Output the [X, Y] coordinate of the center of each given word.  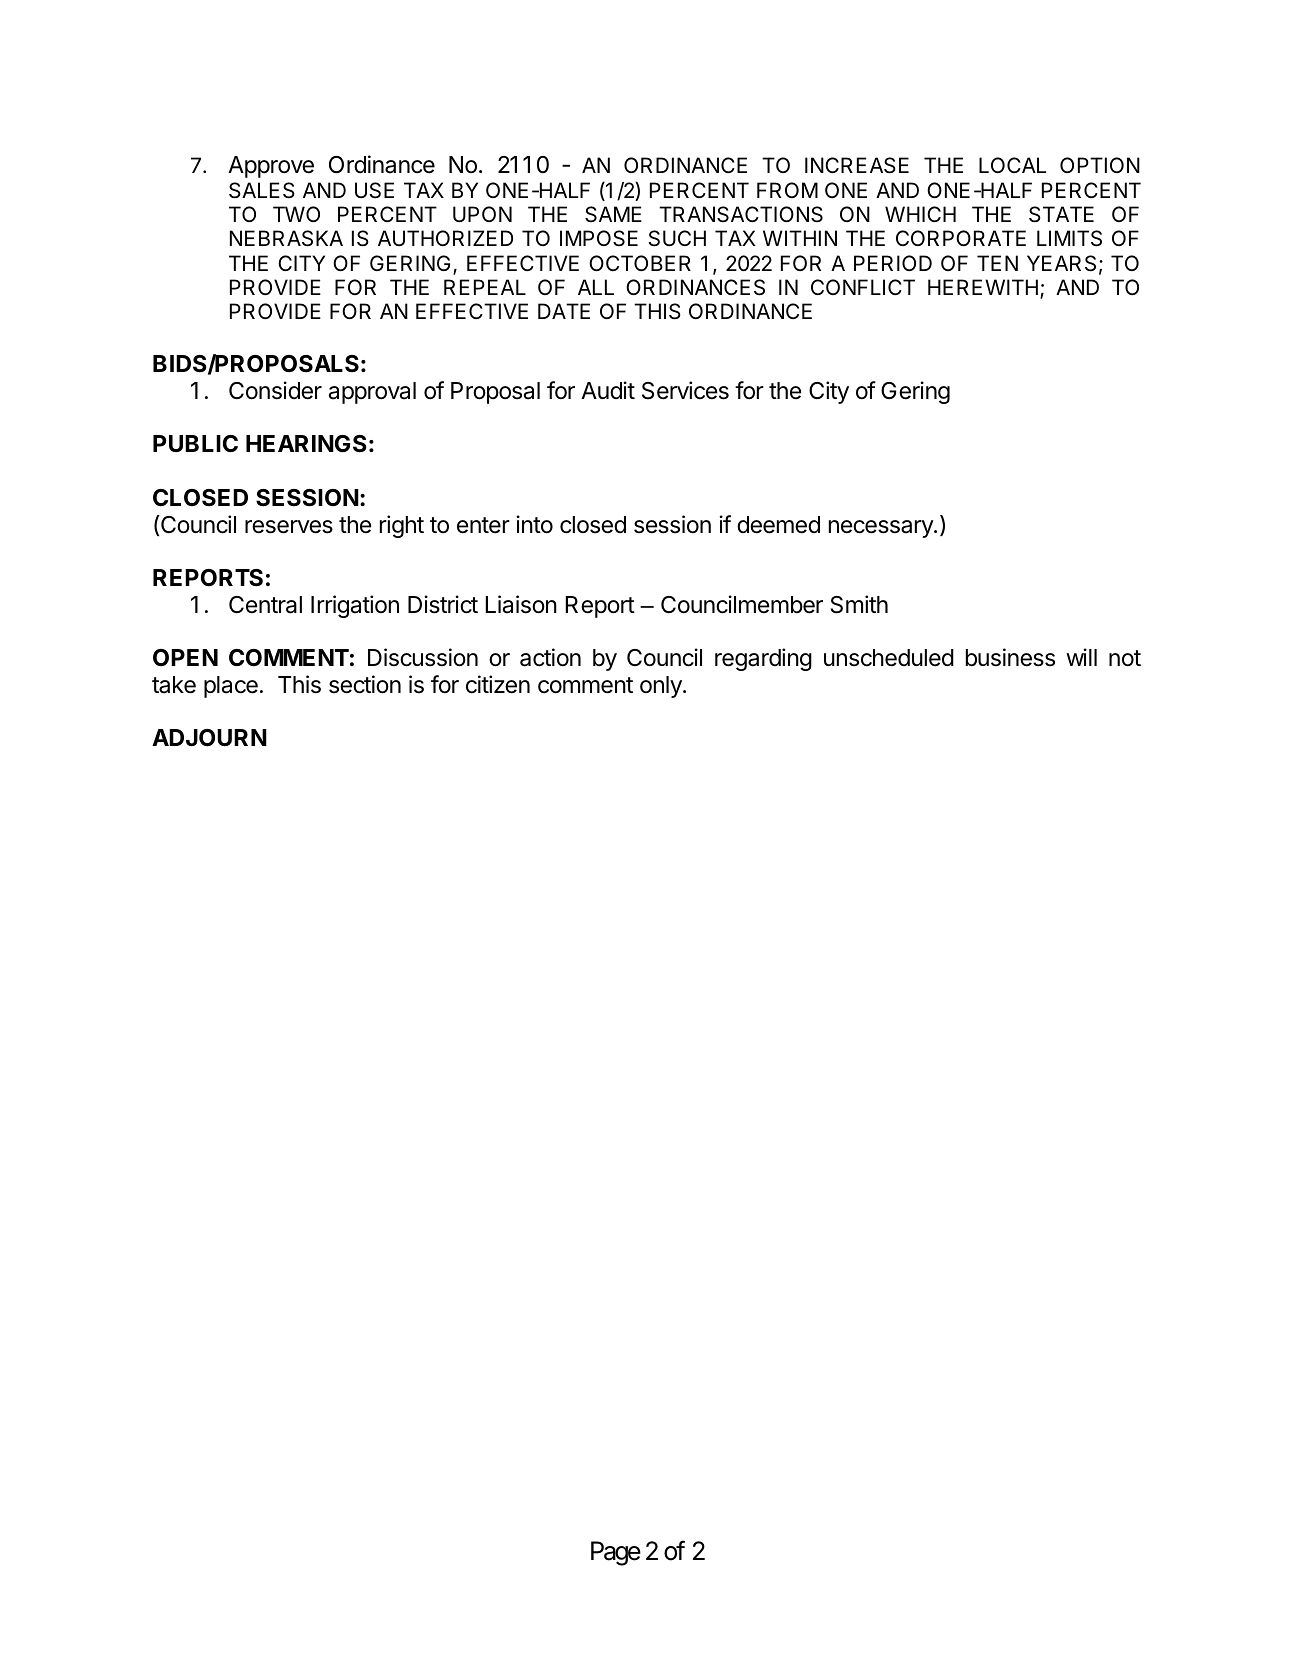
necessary [882, 529]
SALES [262, 190]
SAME [613, 214]
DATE [564, 311]
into [535, 524]
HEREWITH [983, 287]
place [231, 687]
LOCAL [1012, 165]
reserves [289, 527]
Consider [275, 390]
